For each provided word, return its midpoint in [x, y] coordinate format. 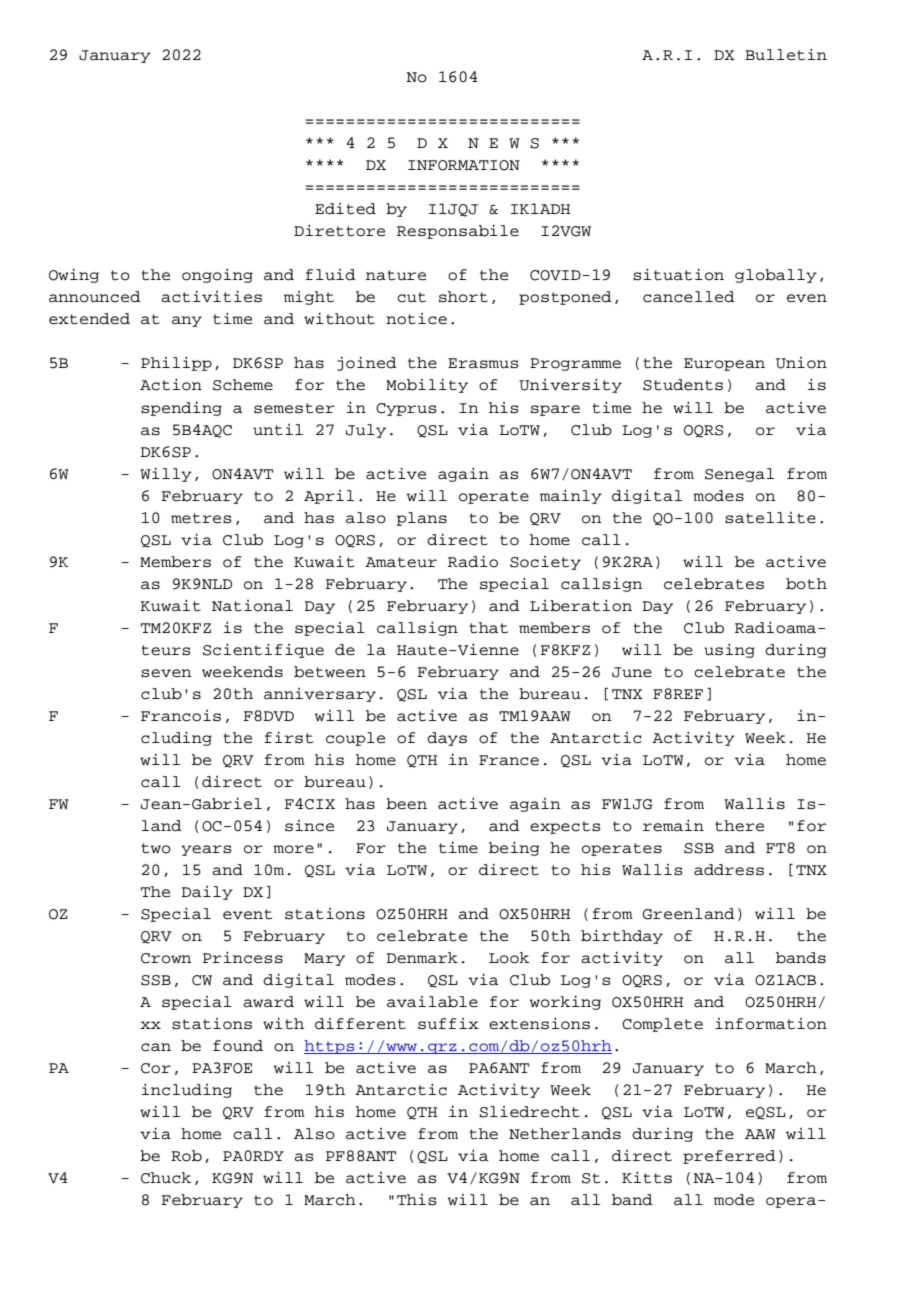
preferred [729, 1157]
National [252, 606]
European [724, 364]
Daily [207, 893]
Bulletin [786, 54]
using [729, 650]
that [488, 628]
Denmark [422, 958]
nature [396, 275]
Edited [345, 209]
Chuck [166, 1178]
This [417, 1200]
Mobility [427, 385]
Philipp [176, 363]
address [729, 870]
